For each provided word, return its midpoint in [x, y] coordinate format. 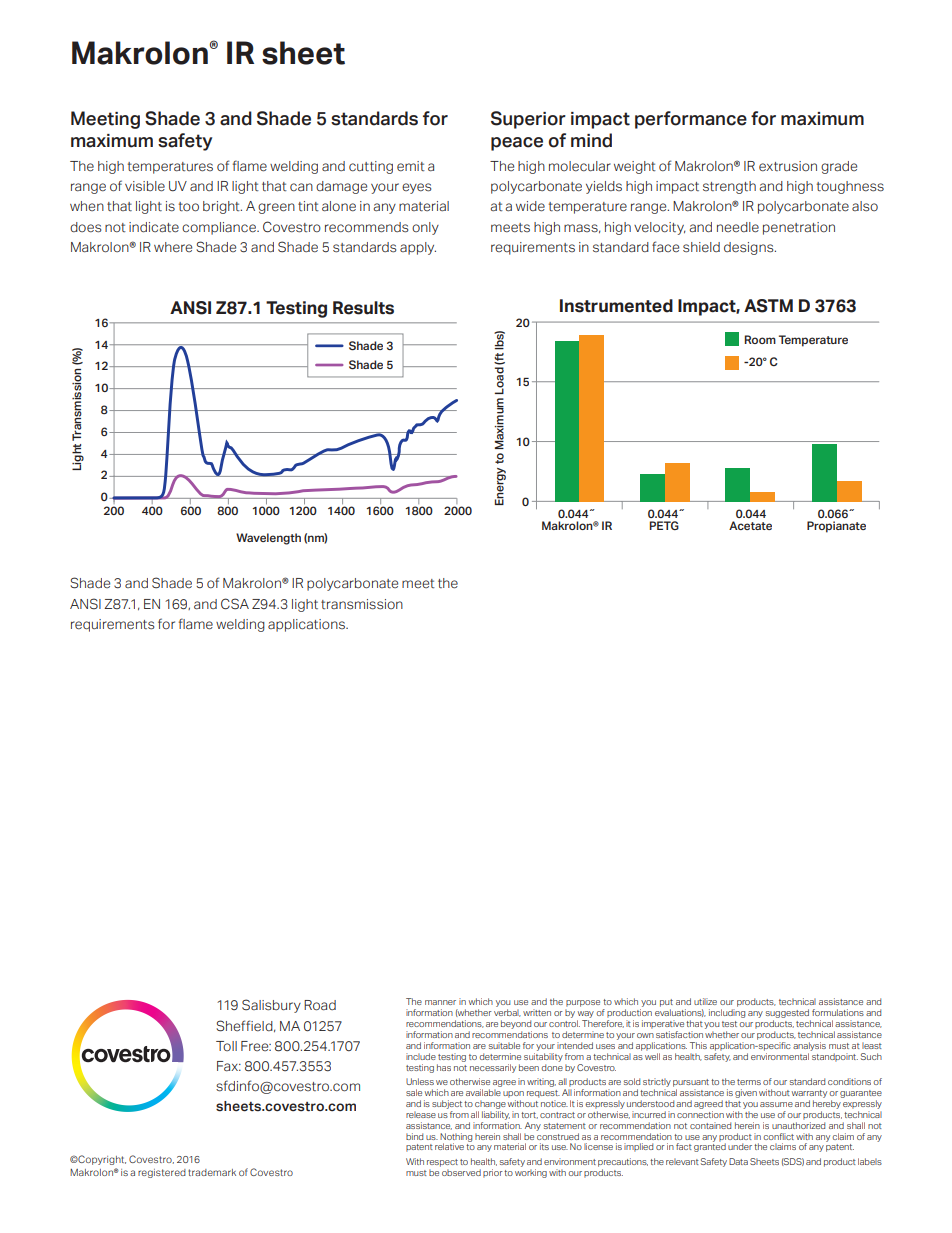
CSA [235, 604]
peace [517, 144]
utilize [705, 1001]
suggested [788, 1015]
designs [750, 248]
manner [440, 1002]
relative [449, 1146]
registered [162, 1173]
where [173, 247]
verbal [507, 1013]
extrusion [788, 166]
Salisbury [271, 1006]
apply [418, 248]
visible [145, 186]
